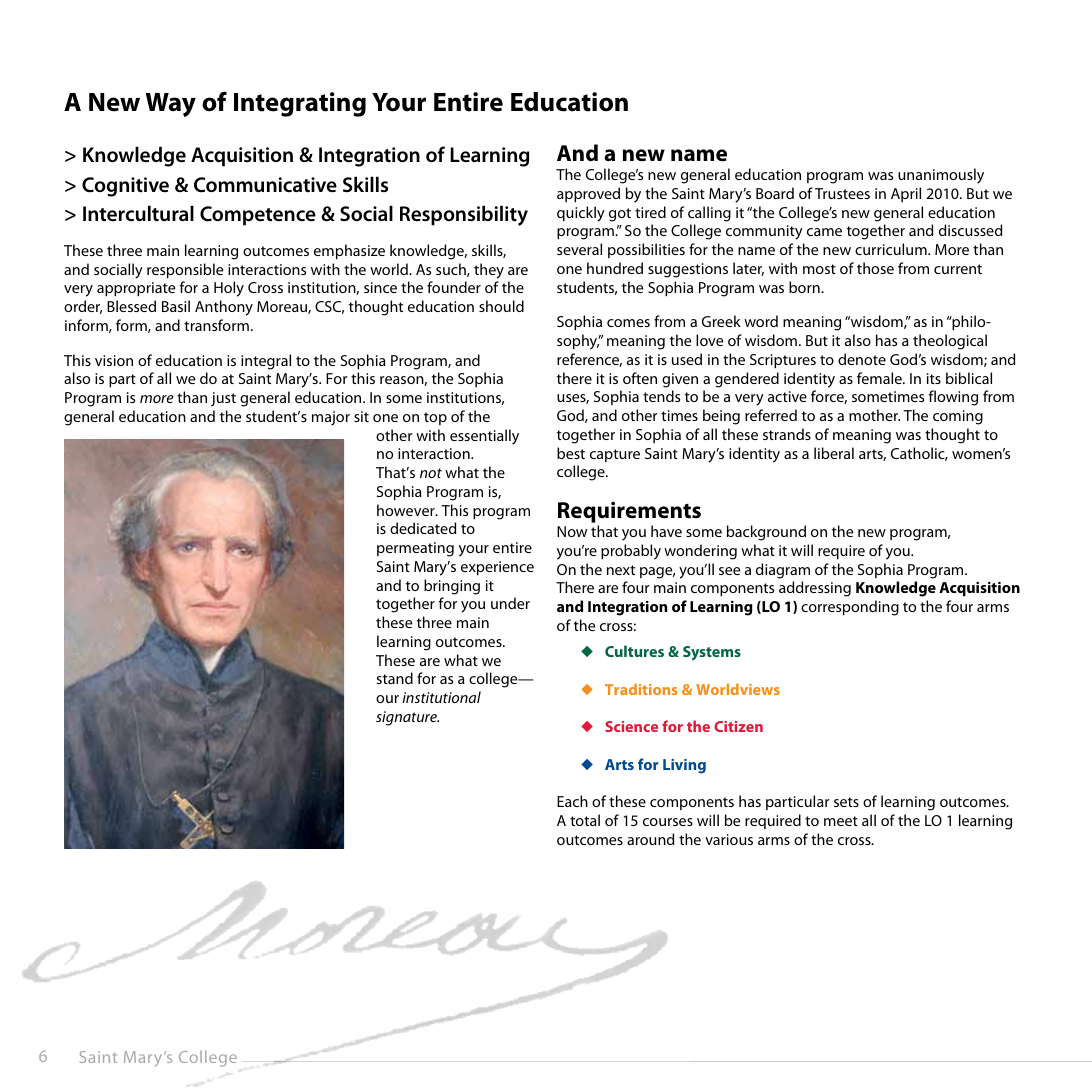  Describe the element at coordinates (834, 453) in the screenshot. I see `liberal` at that location.
